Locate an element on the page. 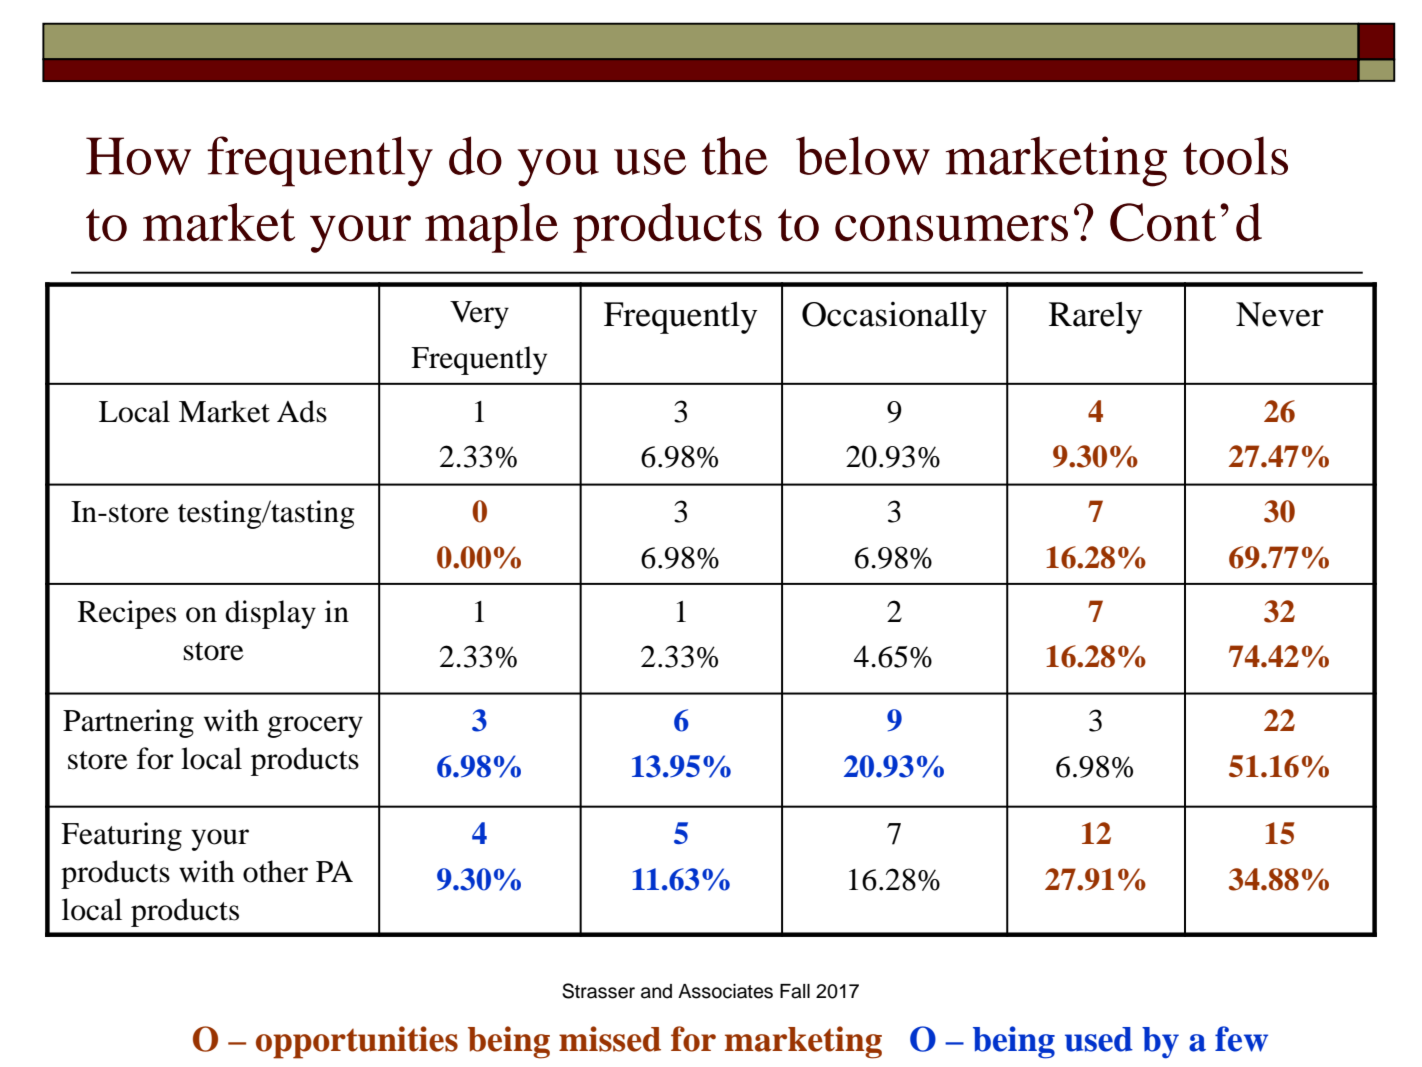 The image size is (1422, 1067). Very is located at coordinates (479, 315).
